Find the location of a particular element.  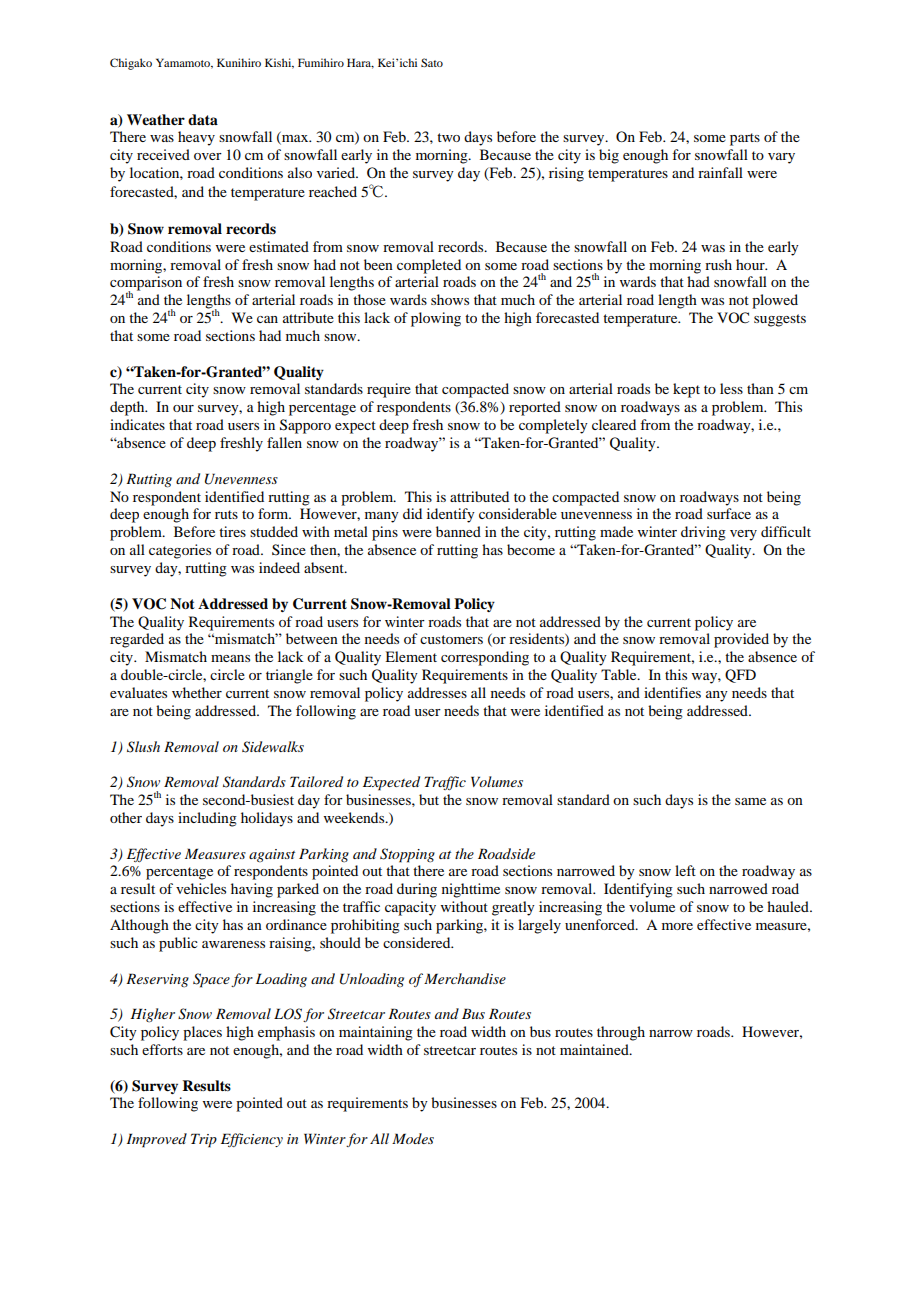

provided is located at coordinates (741, 640).
